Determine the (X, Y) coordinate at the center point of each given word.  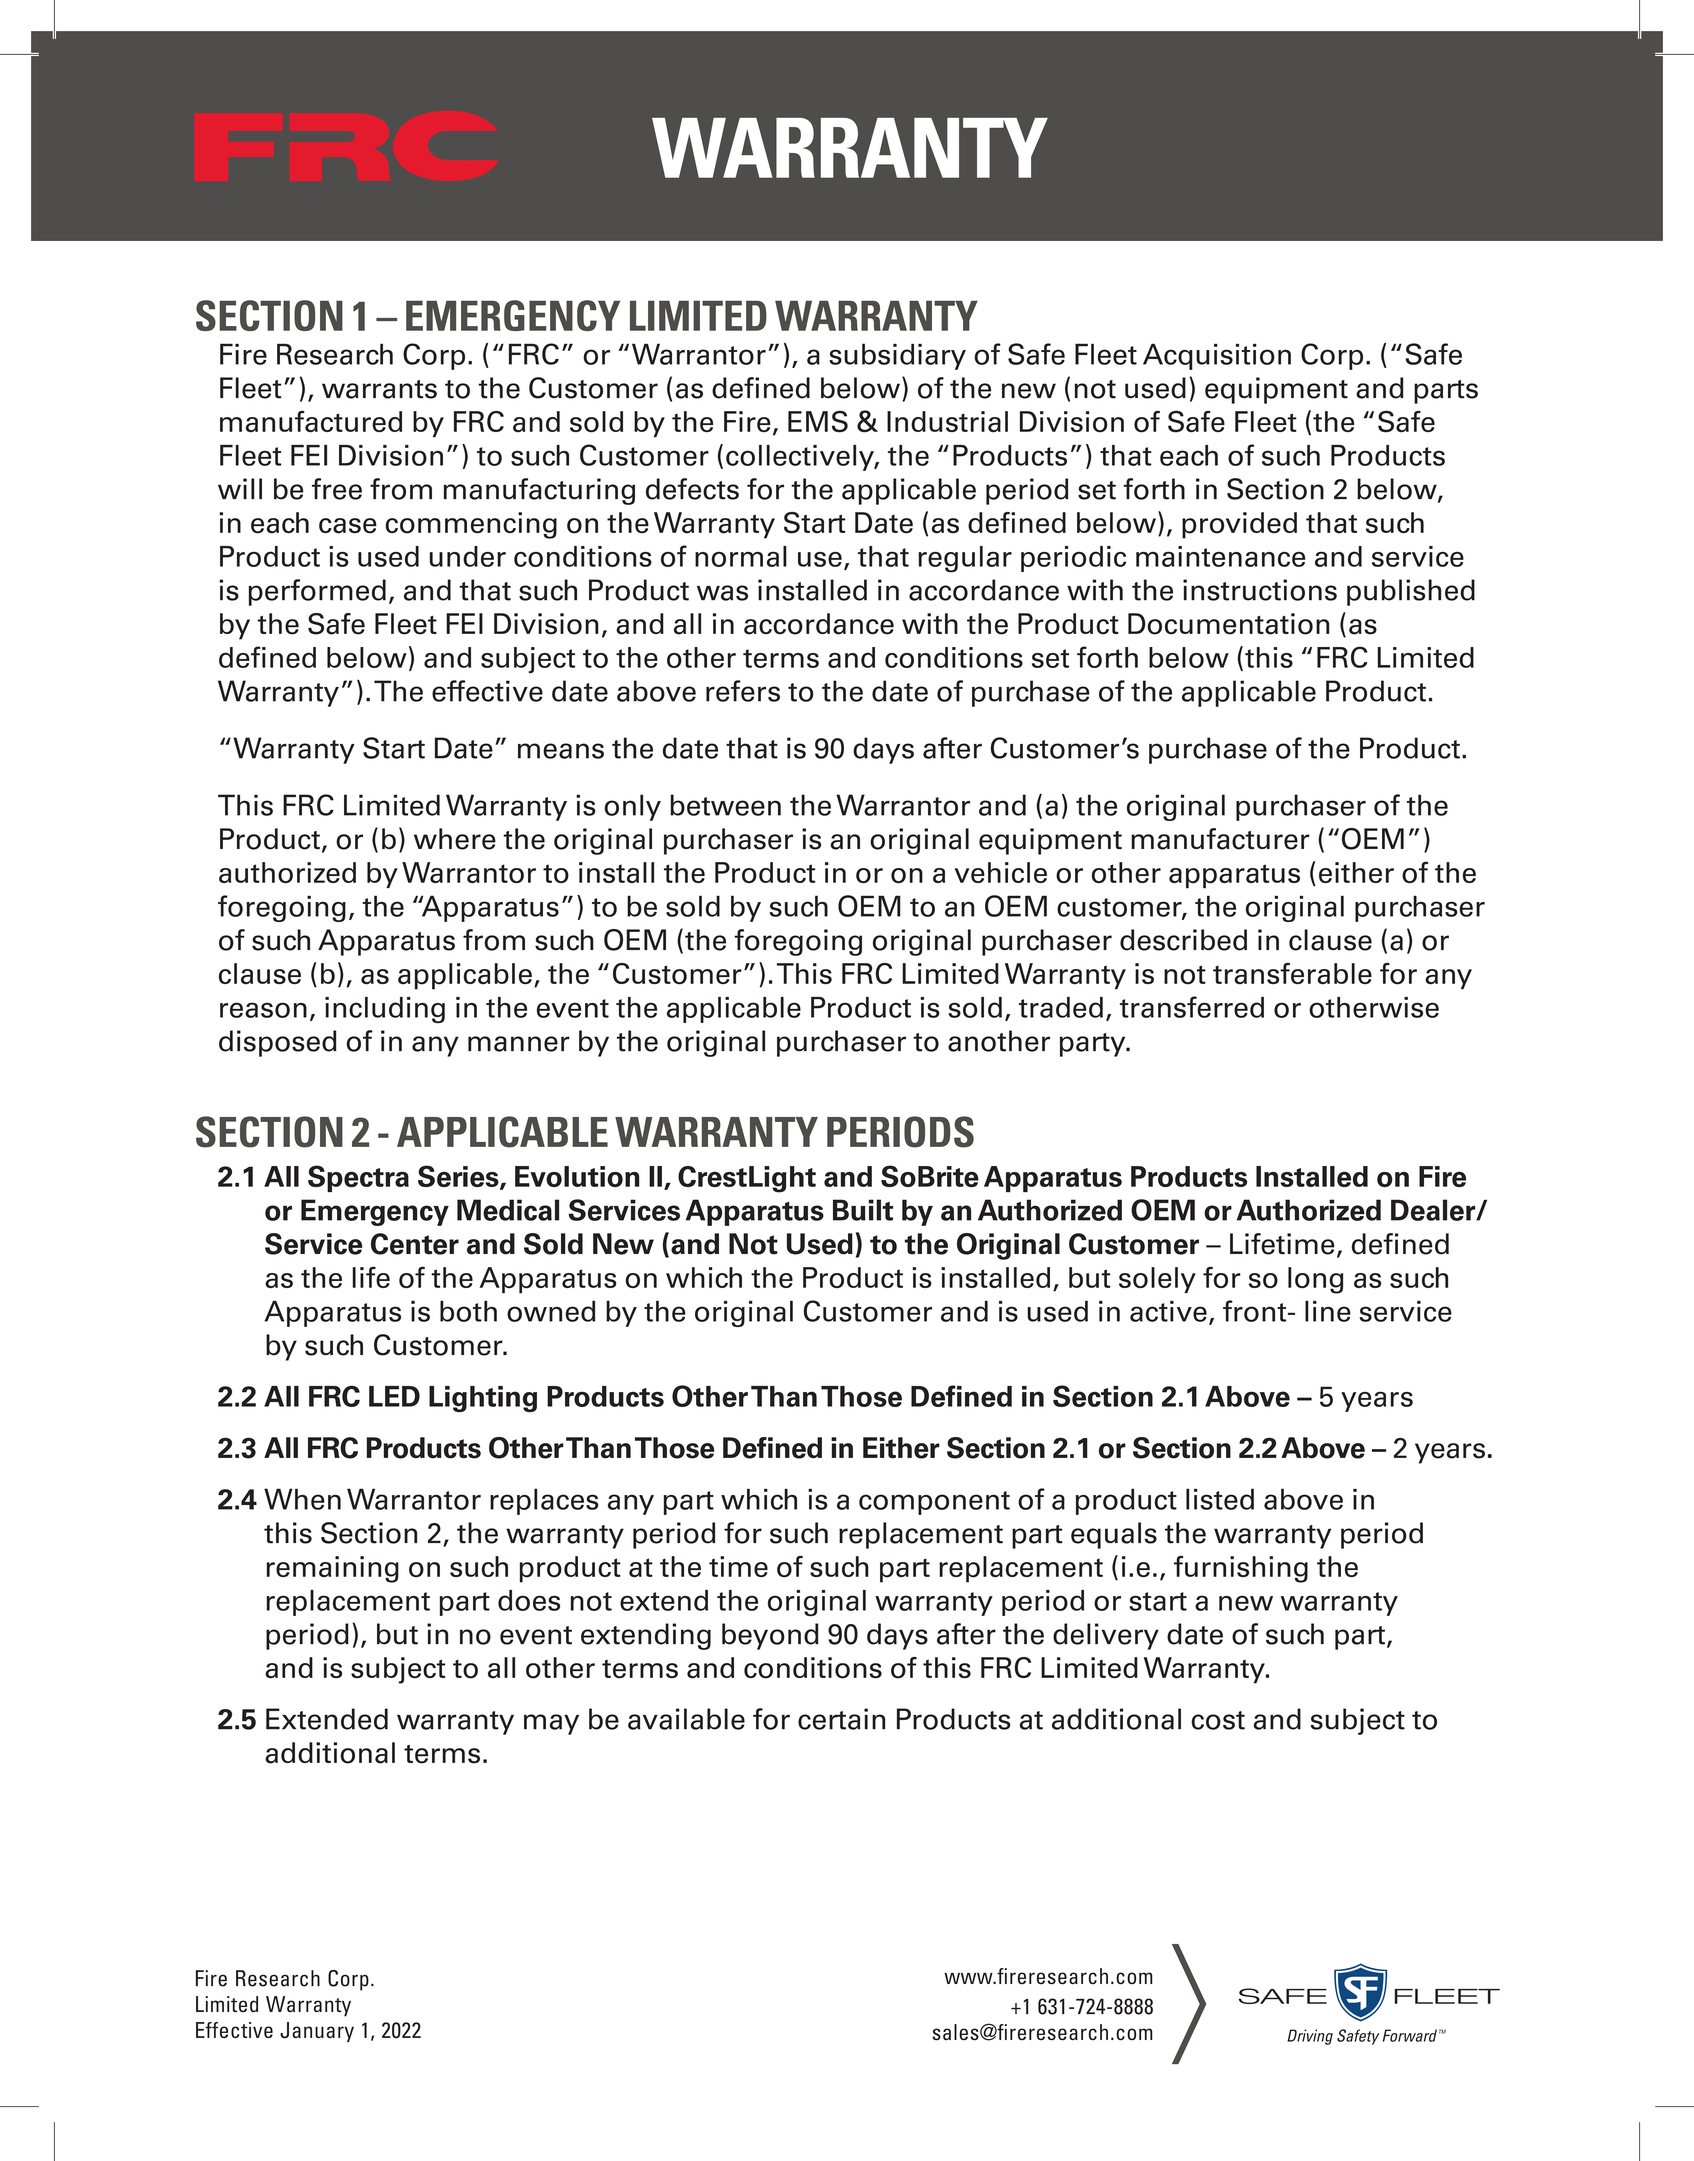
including (385, 1010)
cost (1218, 1720)
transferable (1292, 973)
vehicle (1001, 872)
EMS (818, 421)
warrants (379, 389)
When (302, 1499)
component (934, 1503)
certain (841, 1719)
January (317, 2032)
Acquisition (1217, 356)
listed (1220, 1499)
